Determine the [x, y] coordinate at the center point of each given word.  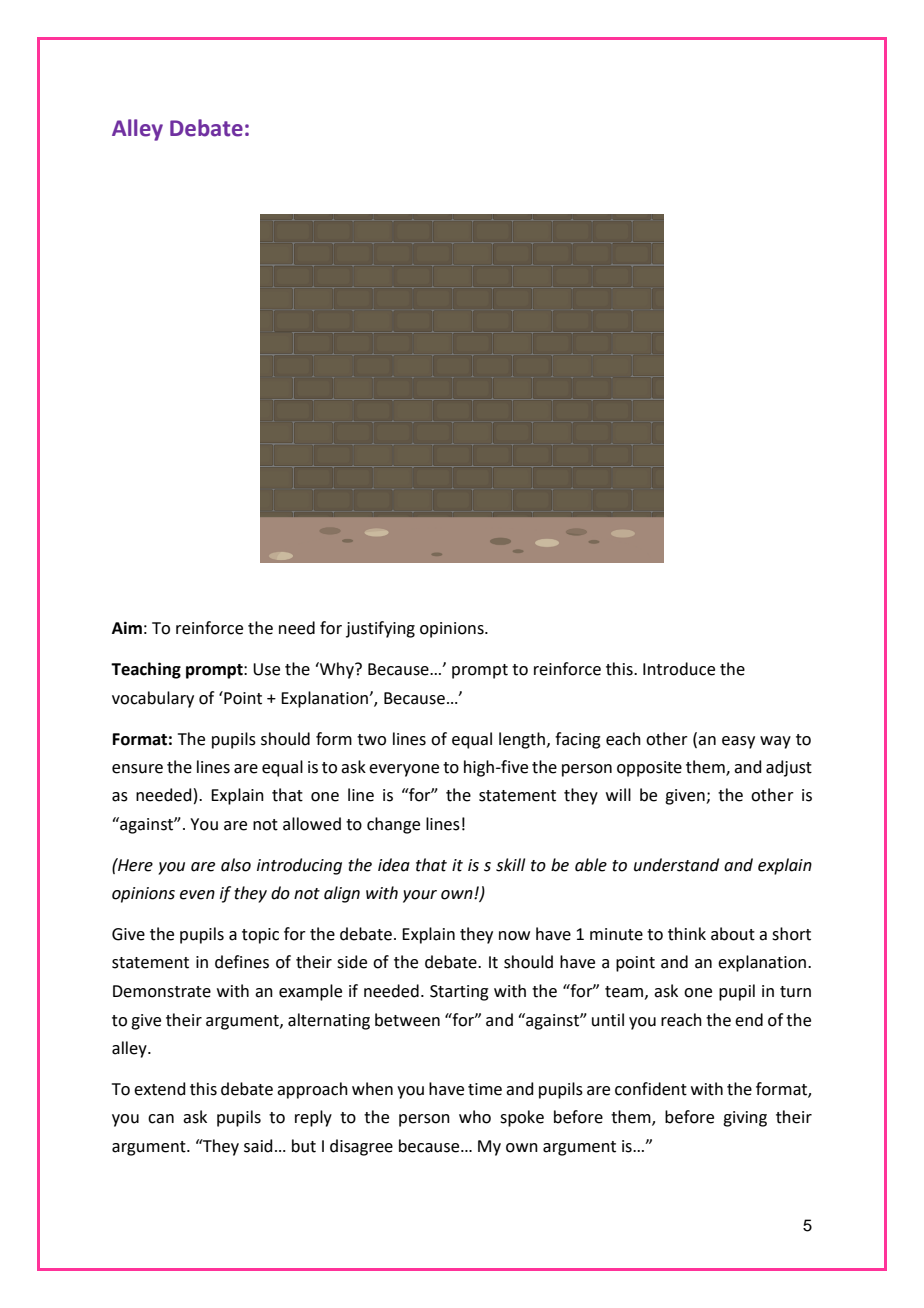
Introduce [679, 669]
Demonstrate [162, 991]
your [420, 896]
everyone [404, 770]
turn [795, 992]
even [197, 895]
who [475, 1117]
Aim [127, 627]
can [161, 1119]
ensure [137, 769]
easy [738, 742]
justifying [380, 629]
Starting [459, 993]
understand [676, 865]
